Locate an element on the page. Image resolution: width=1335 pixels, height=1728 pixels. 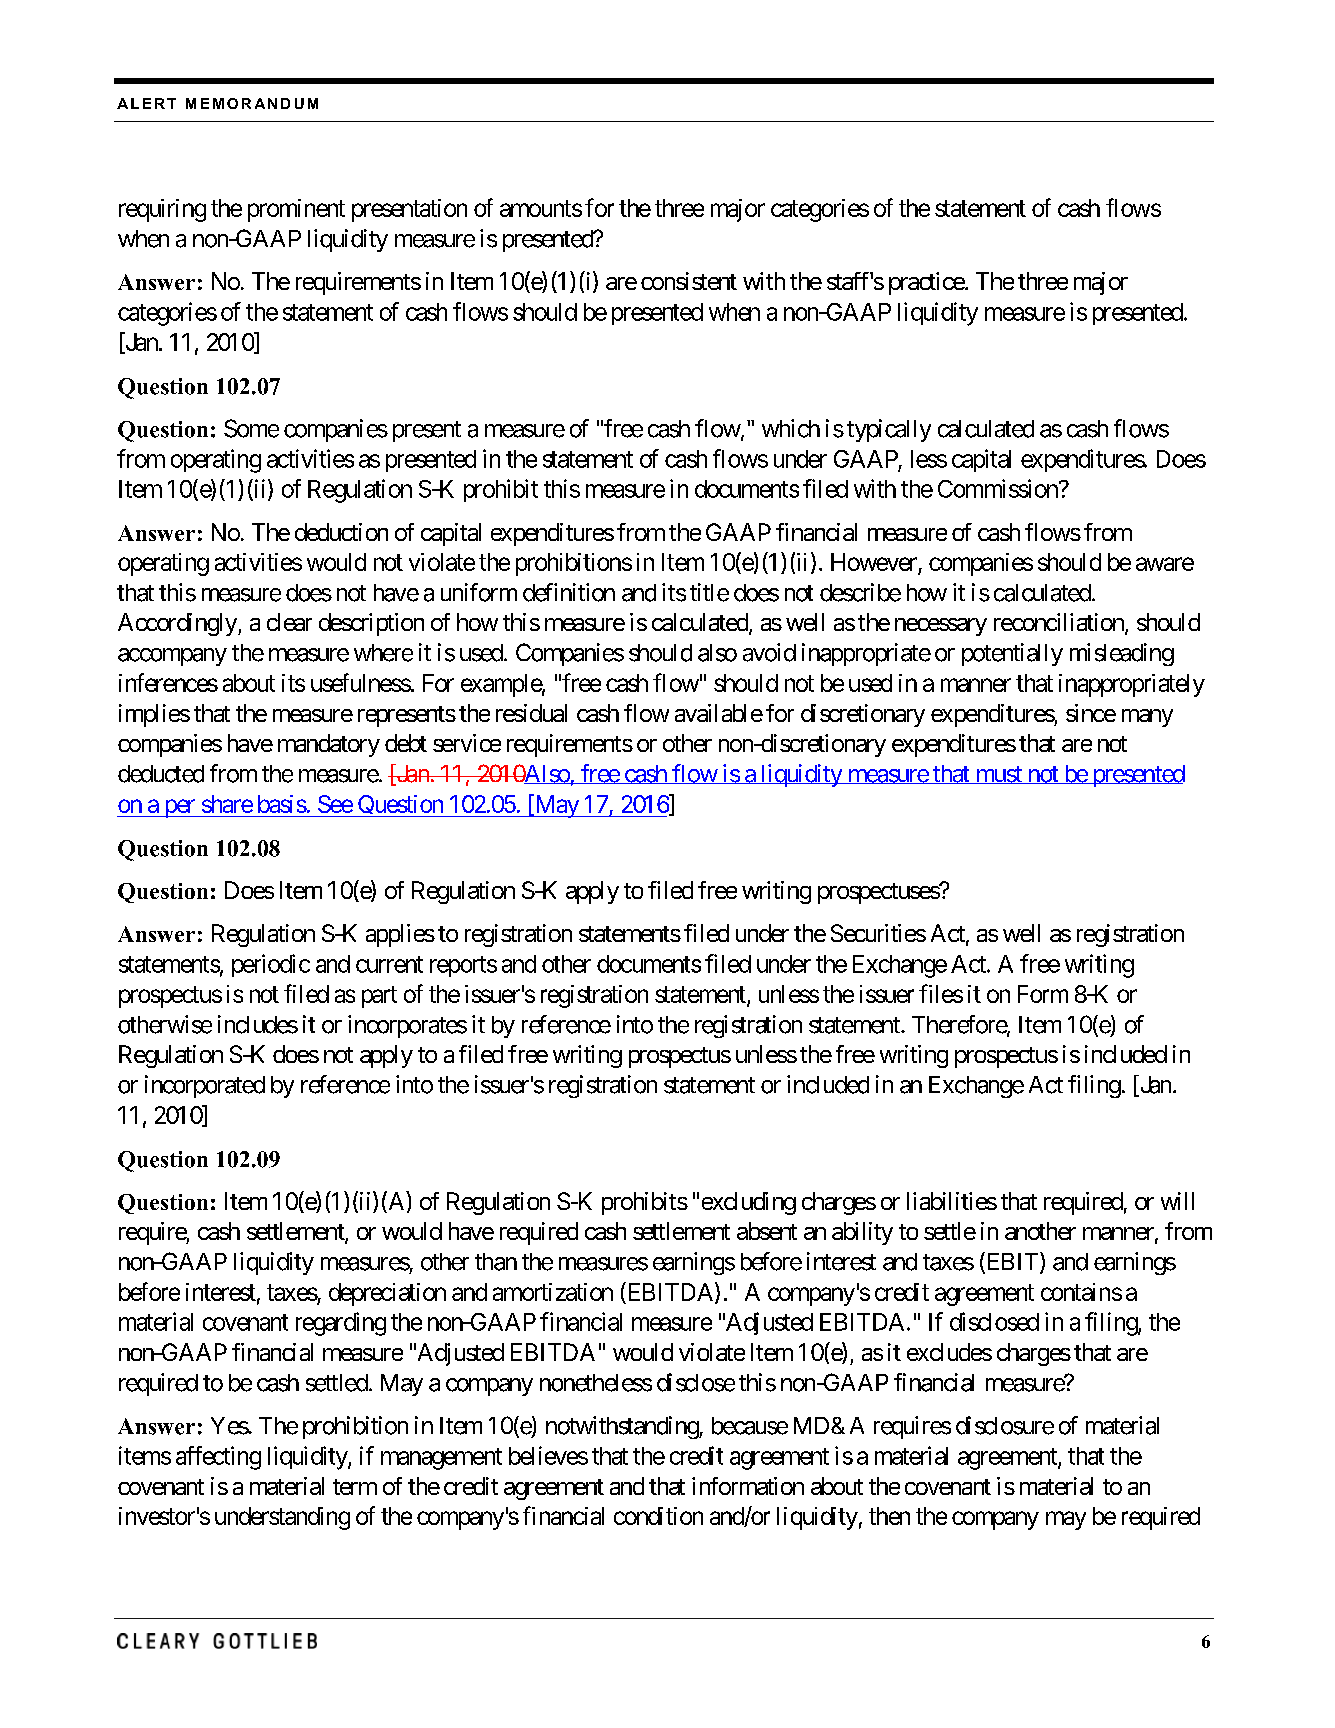
then is located at coordinates (889, 1516).
